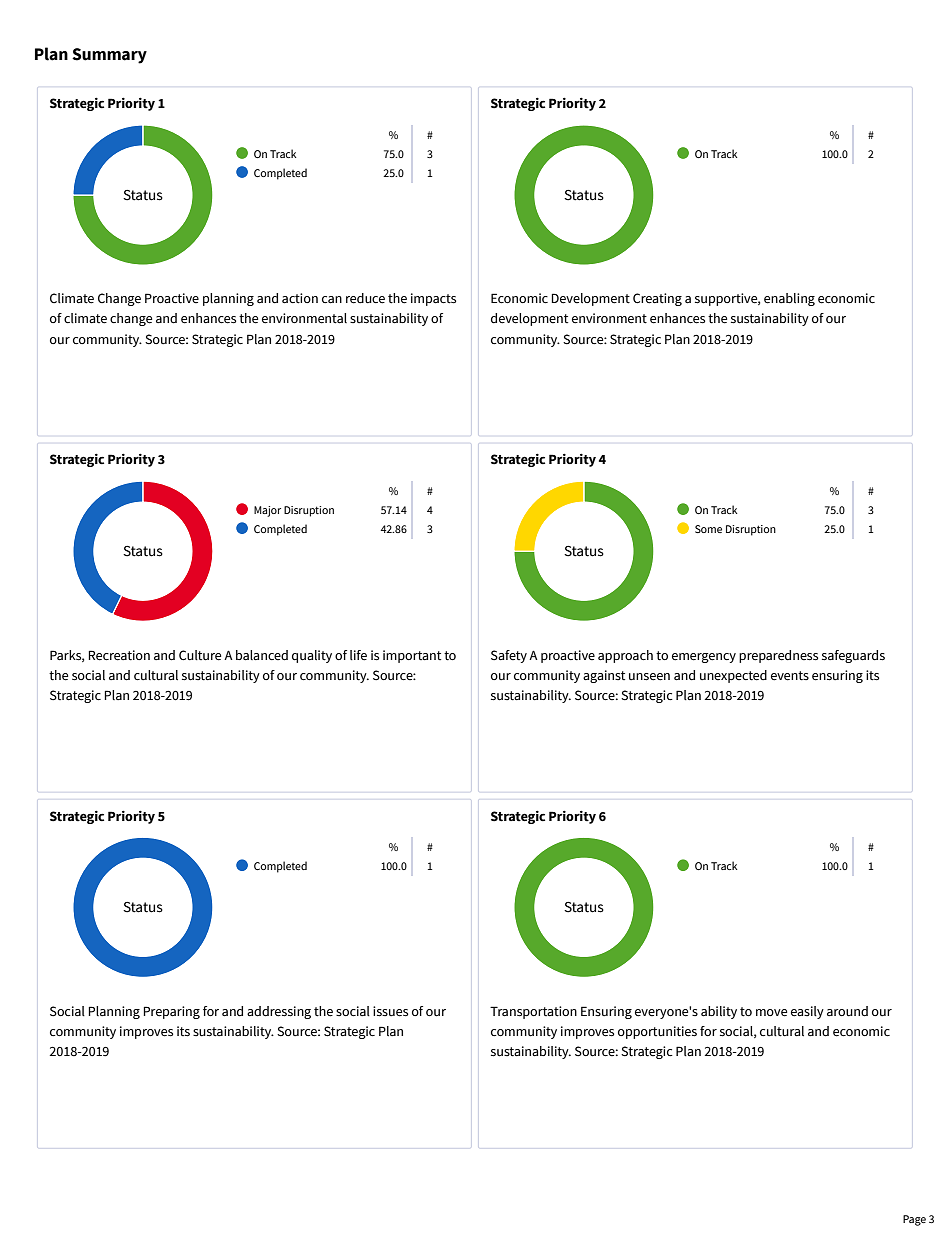 This image has height=1233, width=952. Describe the element at coordinates (171, 1012) in the image. I see `Preparing` at that location.
